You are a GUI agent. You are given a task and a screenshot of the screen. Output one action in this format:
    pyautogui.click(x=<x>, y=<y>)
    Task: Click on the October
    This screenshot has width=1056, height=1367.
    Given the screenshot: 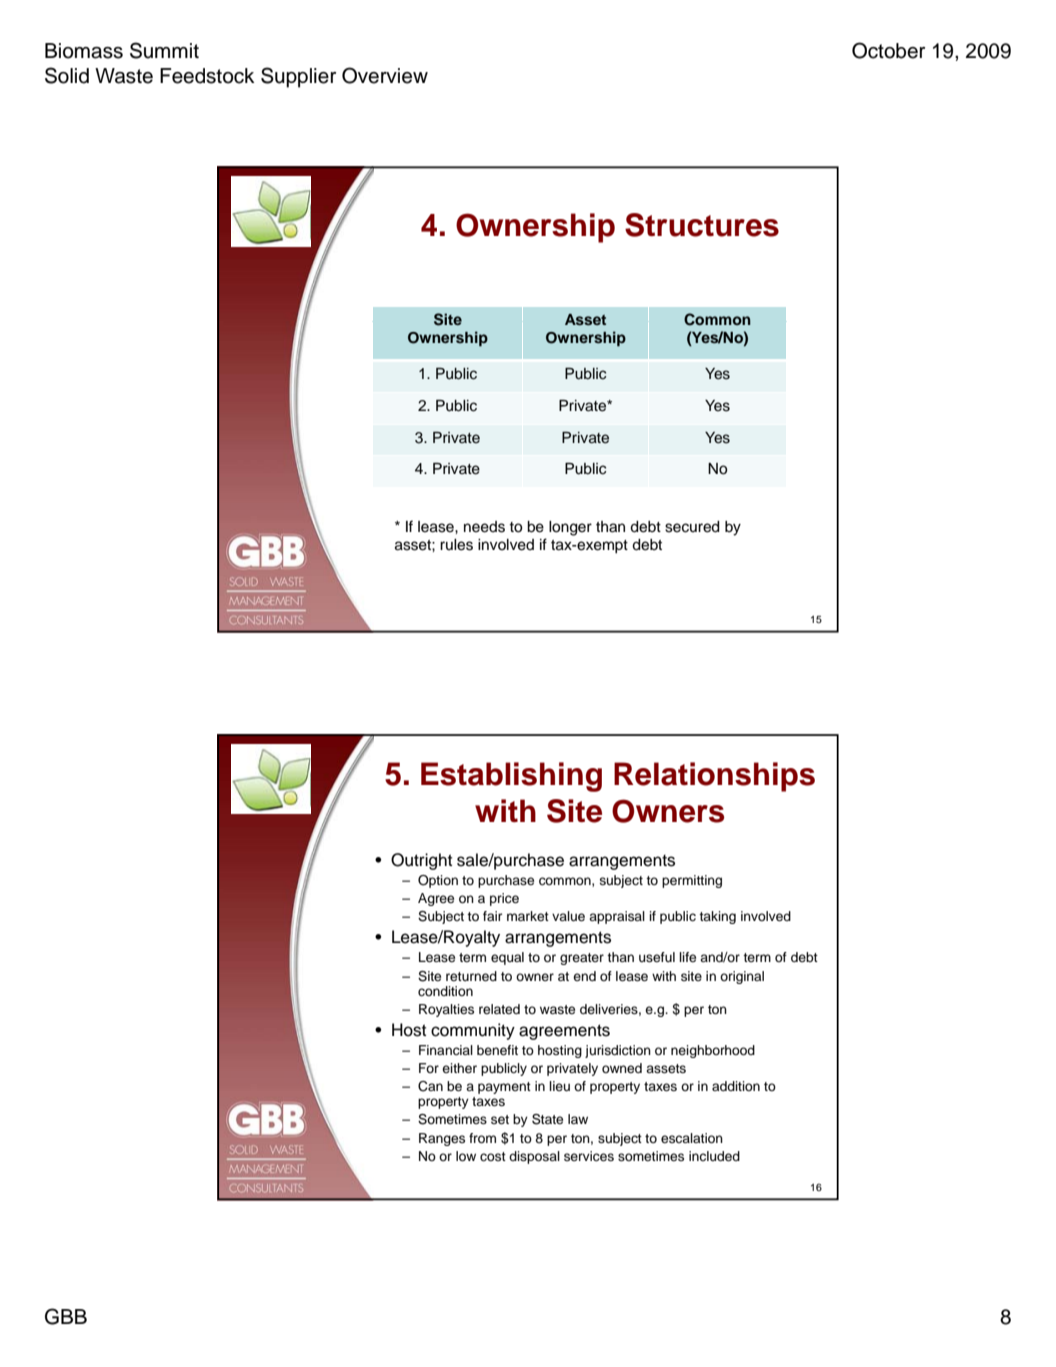 What is the action you would take?
    pyautogui.click(x=888, y=50)
